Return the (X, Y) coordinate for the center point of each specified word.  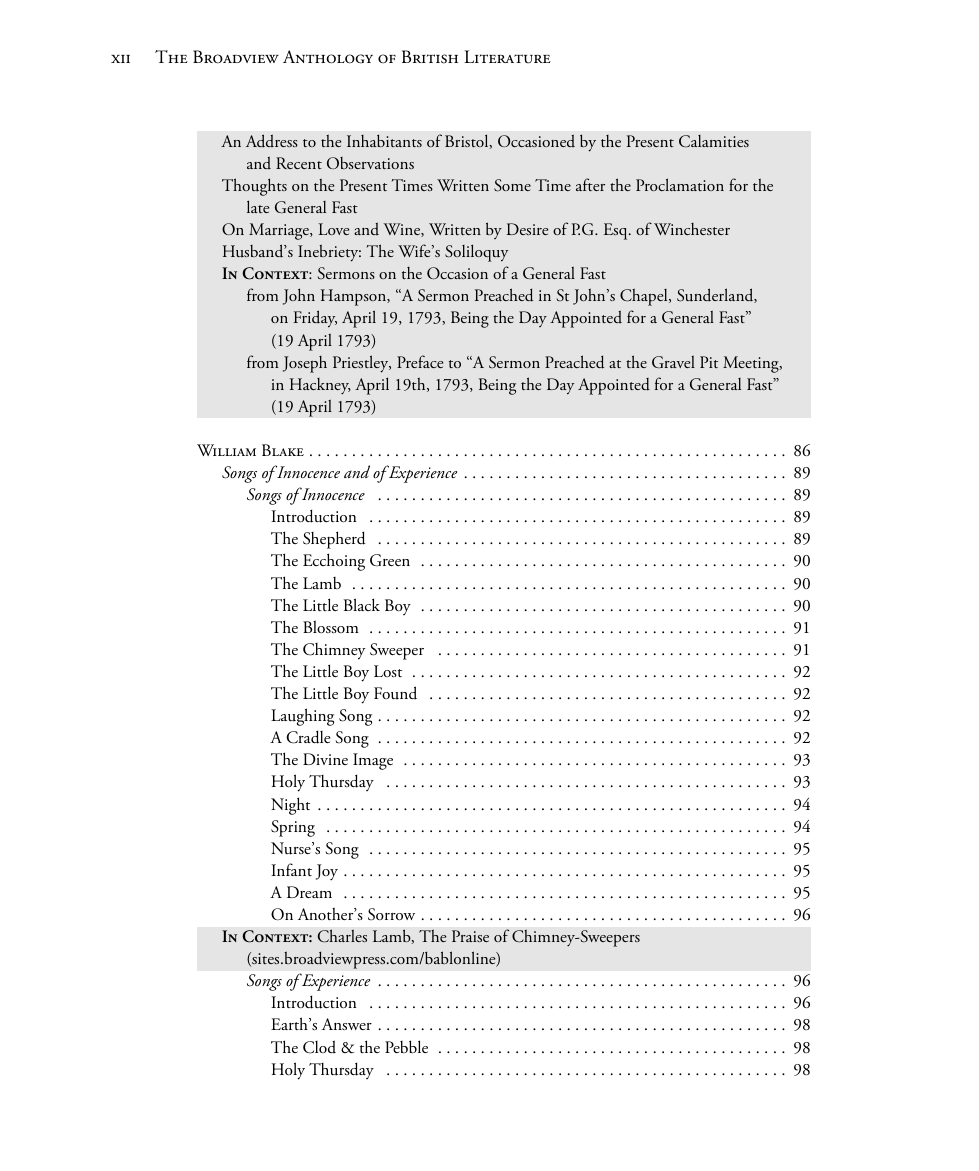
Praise (470, 936)
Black (362, 604)
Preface (420, 361)
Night (290, 806)
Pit (709, 362)
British (430, 57)
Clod (319, 1047)
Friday (315, 319)
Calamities (714, 141)
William (226, 450)
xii (120, 59)
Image (373, 761)
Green (390, 560)
